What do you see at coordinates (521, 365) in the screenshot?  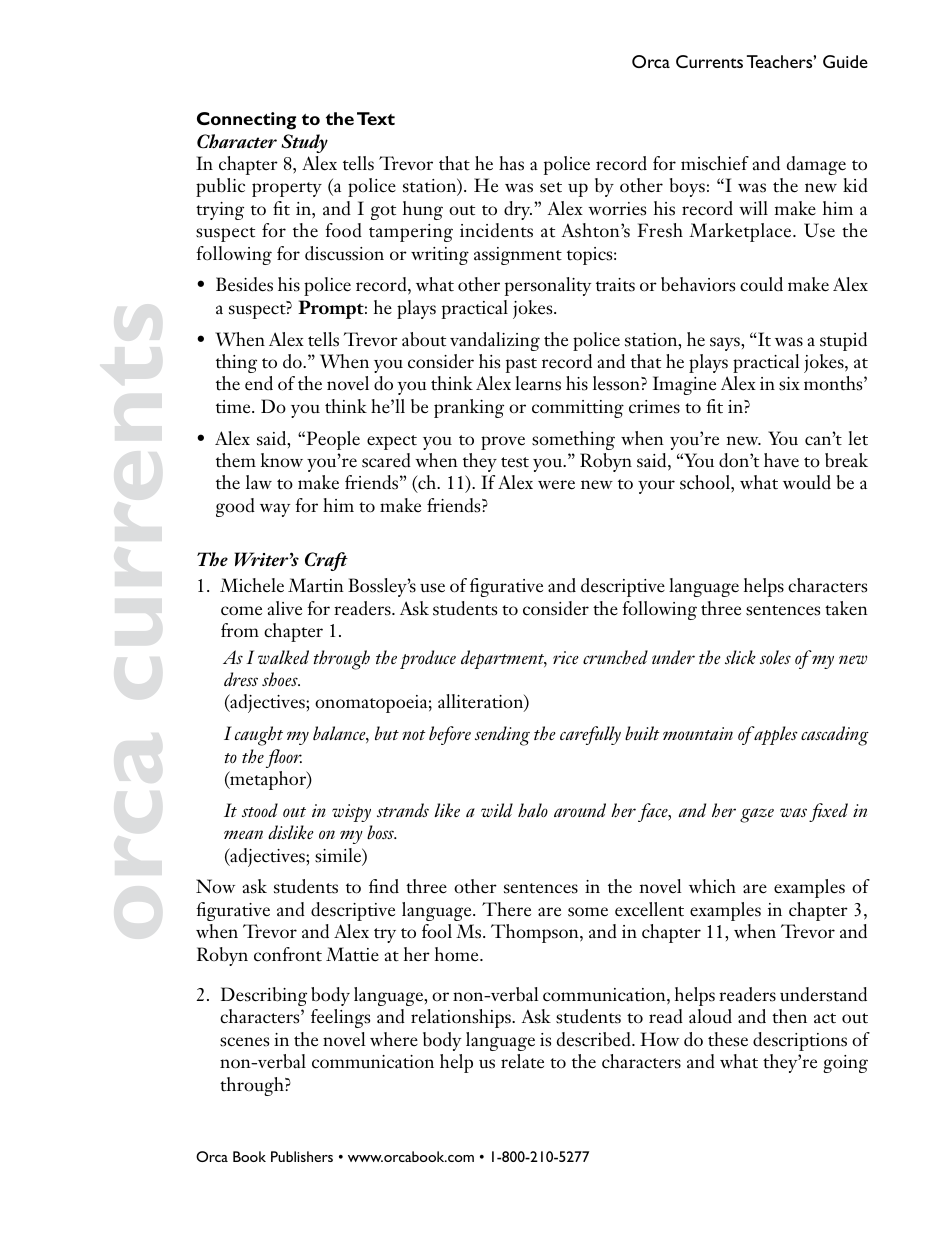 I see `past` at bounding box center [521, 365].
